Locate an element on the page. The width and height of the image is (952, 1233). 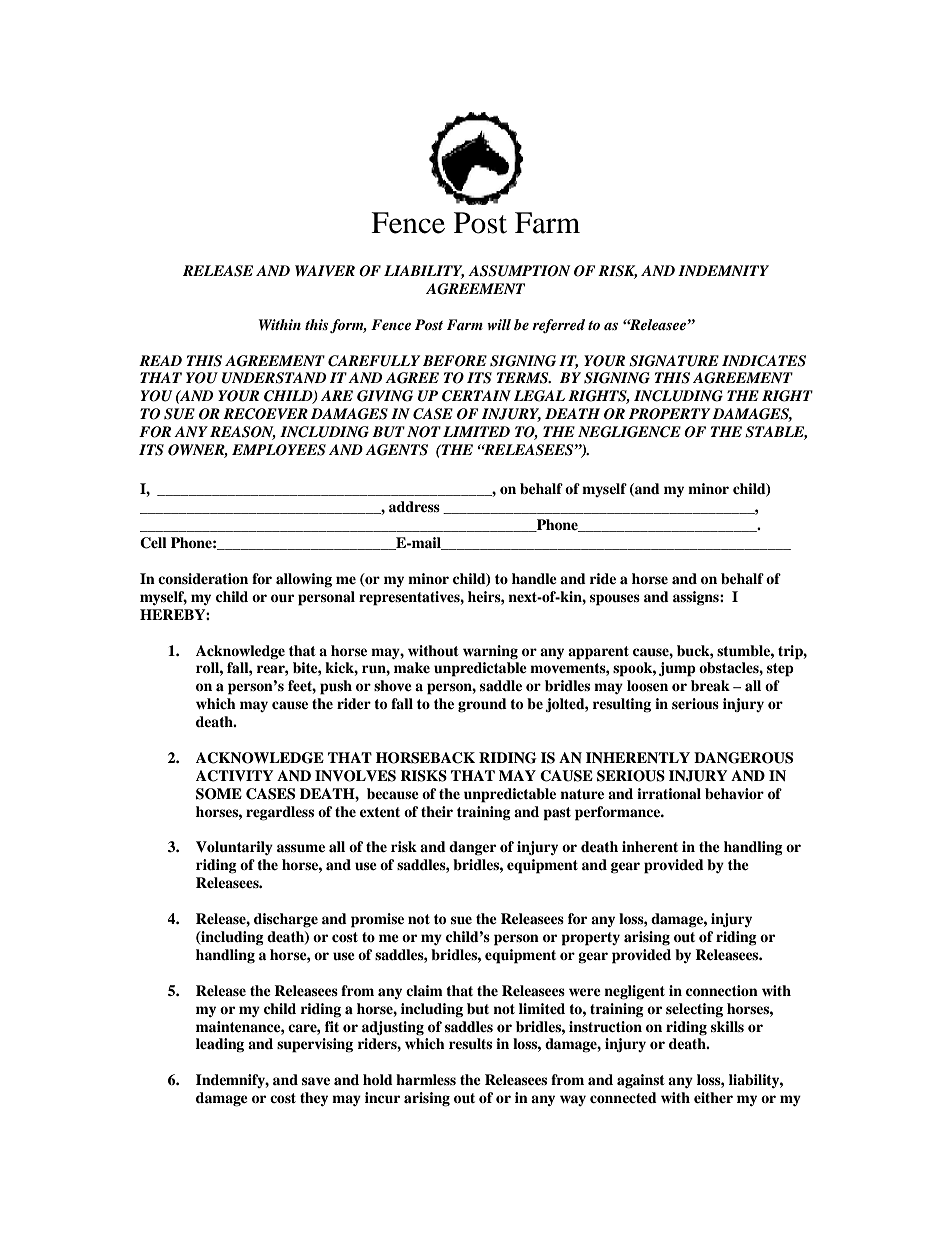
break is located at coordinates (710, 685).
